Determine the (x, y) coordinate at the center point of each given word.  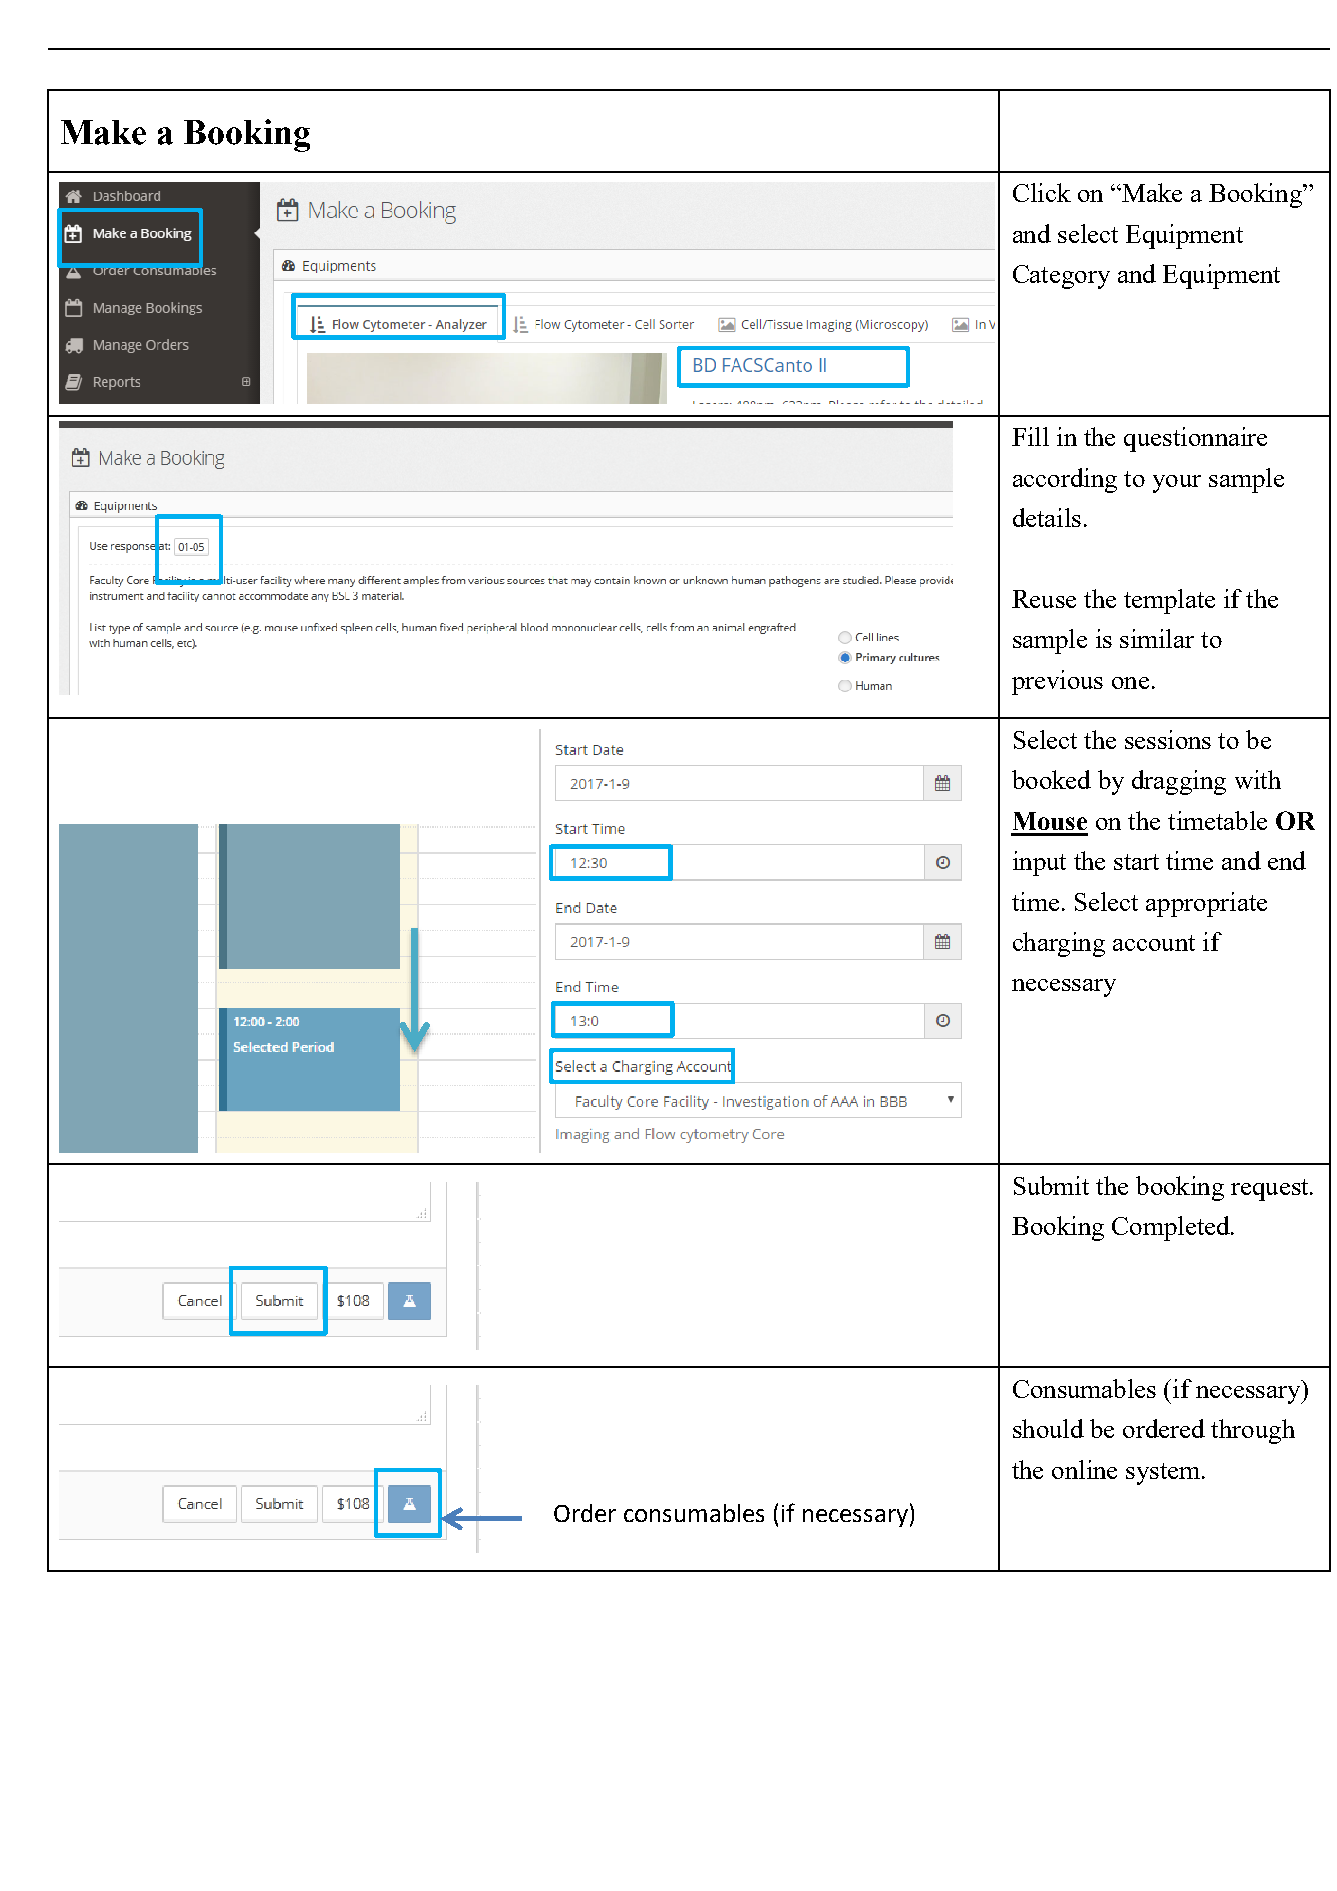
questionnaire (1195, 439)
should (1048, 1428)
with (1258, 779)
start (1136, 862)
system (1164, 1474)
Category (1061, 277)
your (1177, 484)
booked (1051, 779)
